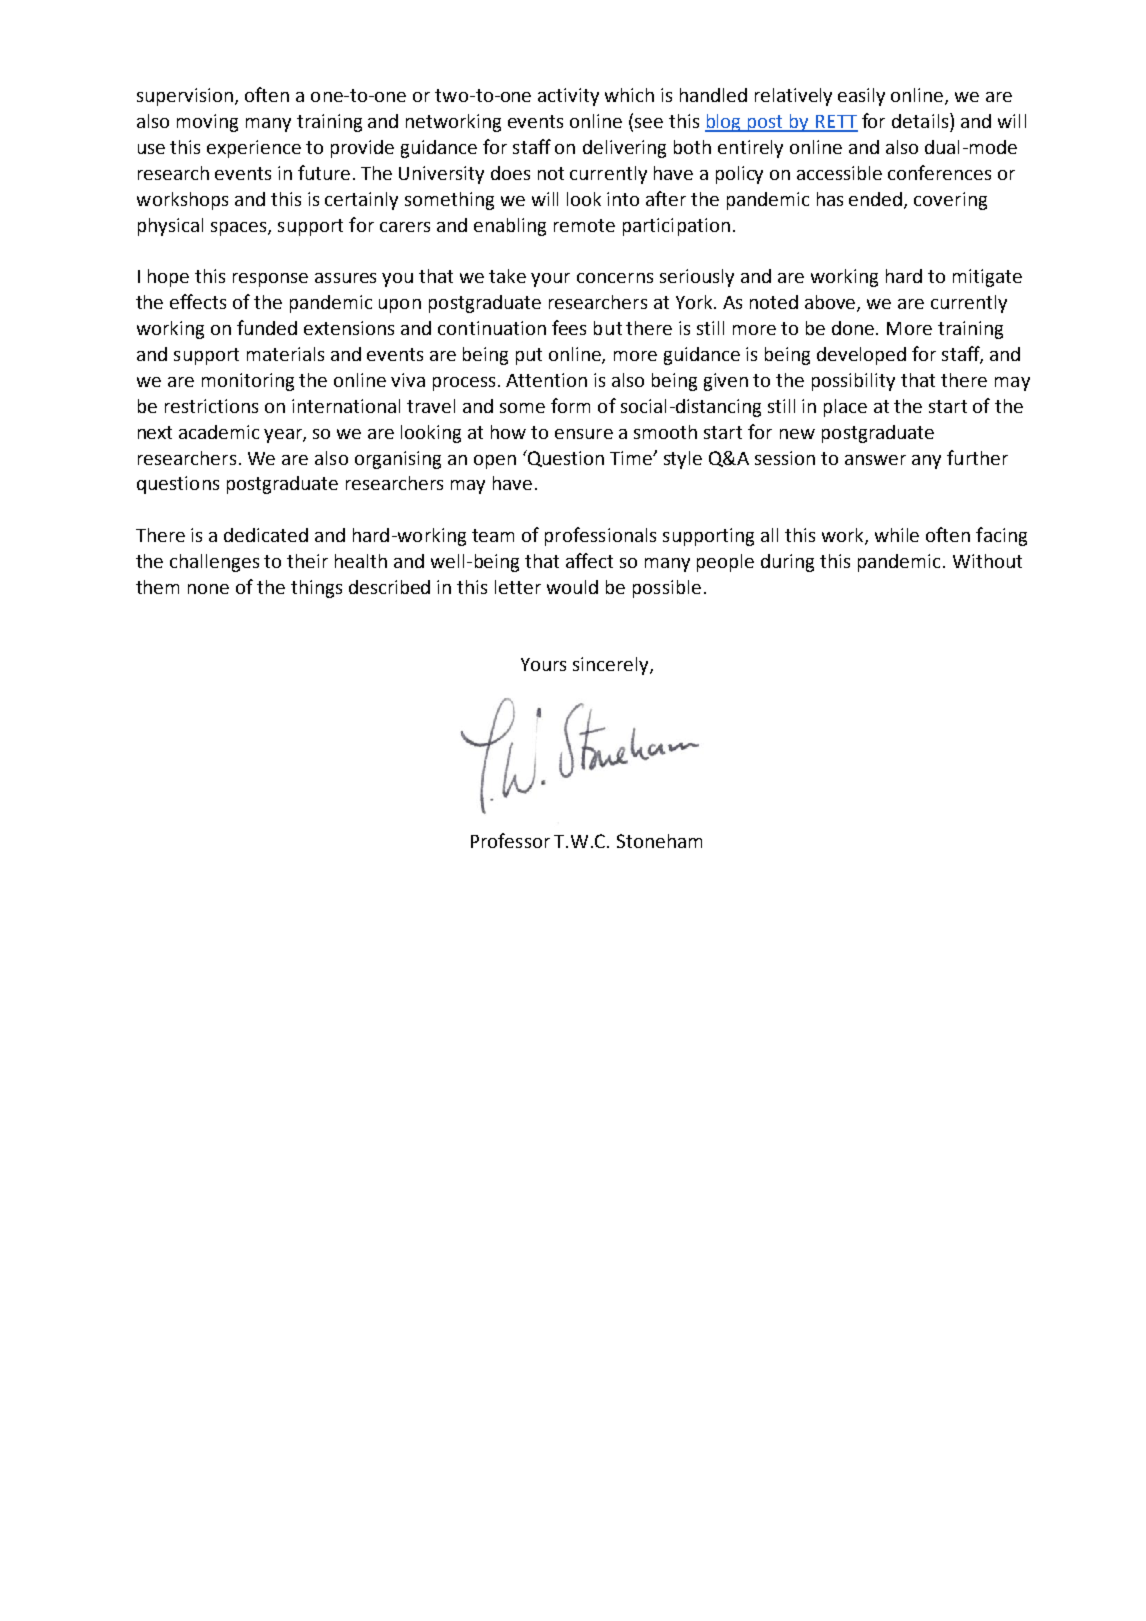 The height and width of the screenshot is (1621, 1146). Describe the element at coordinates (632, 458) in the screenshot. I see `Time` at that location.
